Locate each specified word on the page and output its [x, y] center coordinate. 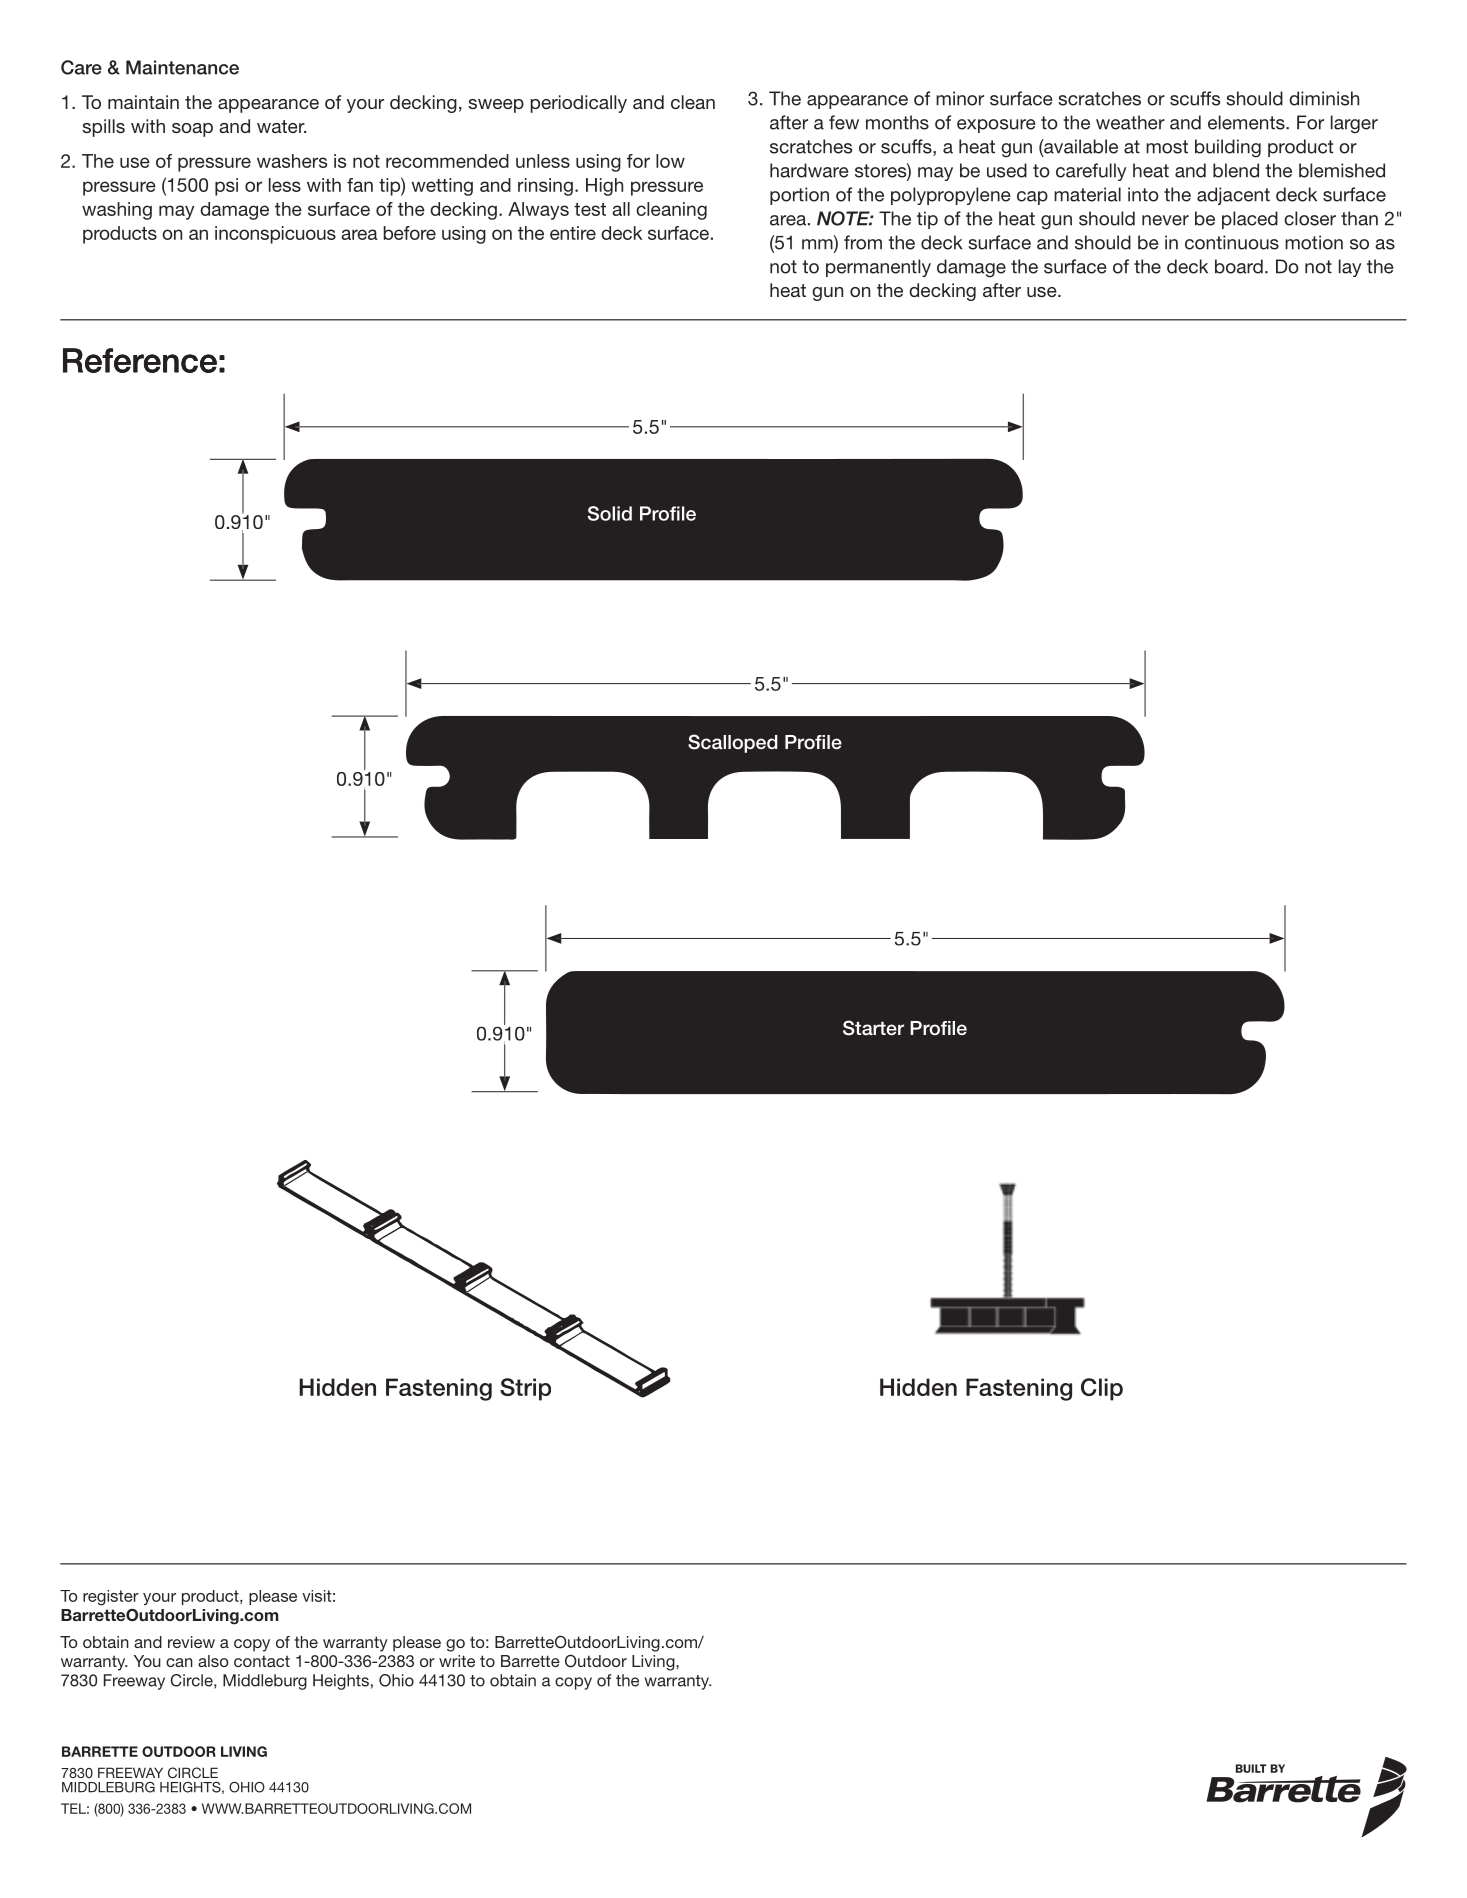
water [281, 126]
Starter [873, 1028]
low [670, 161]
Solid [610, 513]
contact [262, 1661]
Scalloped [733, 743]
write [457, 1661]
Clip [1102, 1389]
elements [1247, 122]
